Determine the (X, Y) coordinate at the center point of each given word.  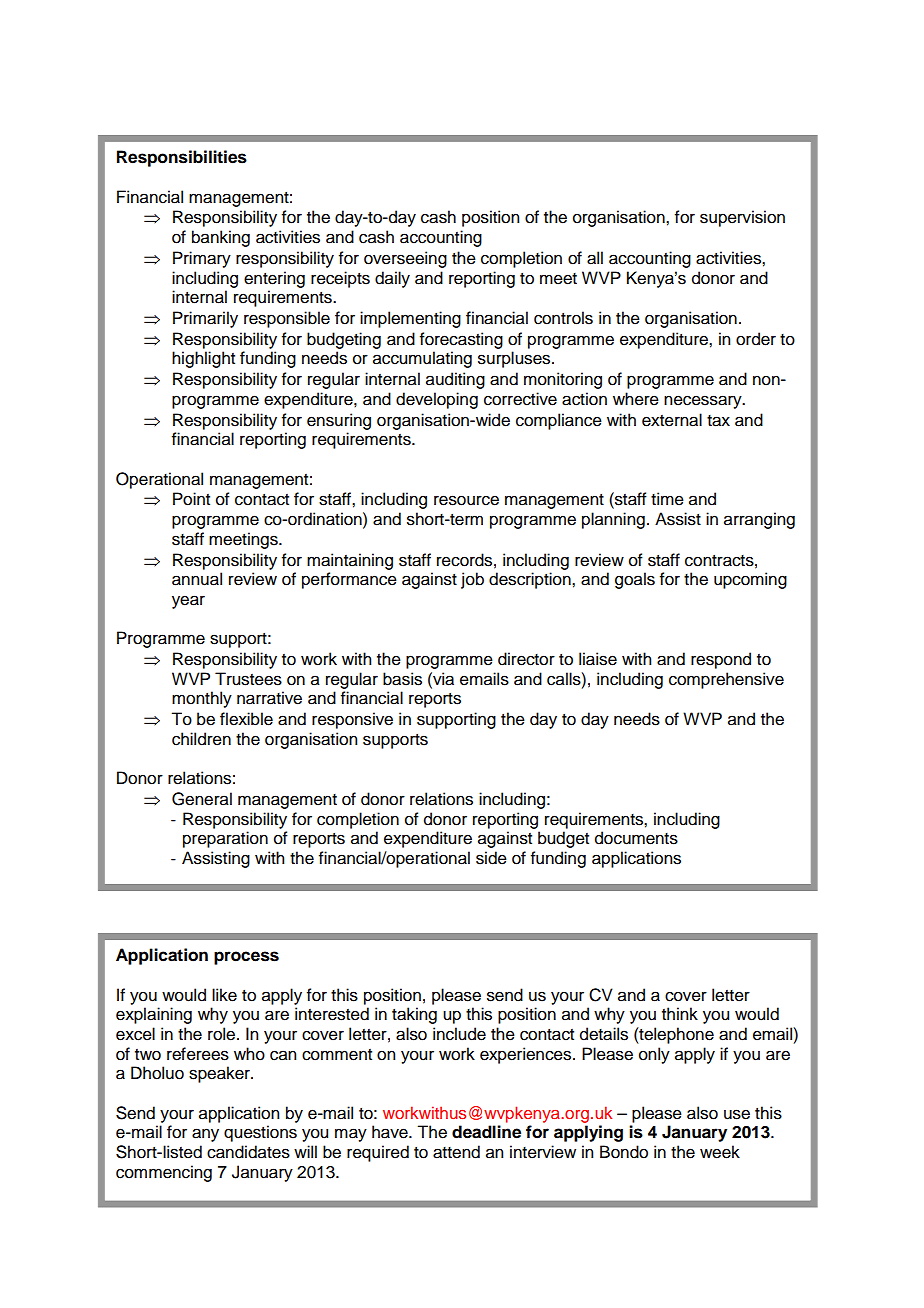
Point (191, 499)
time (667, 499)
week (720, 1152)
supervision (742, 218)
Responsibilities (182, 158)
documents (636, 838)
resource (466, 500)
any (205, 1135)
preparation (225, 839)
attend (456, 1152)
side (491, 858)
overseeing (405, 259)
